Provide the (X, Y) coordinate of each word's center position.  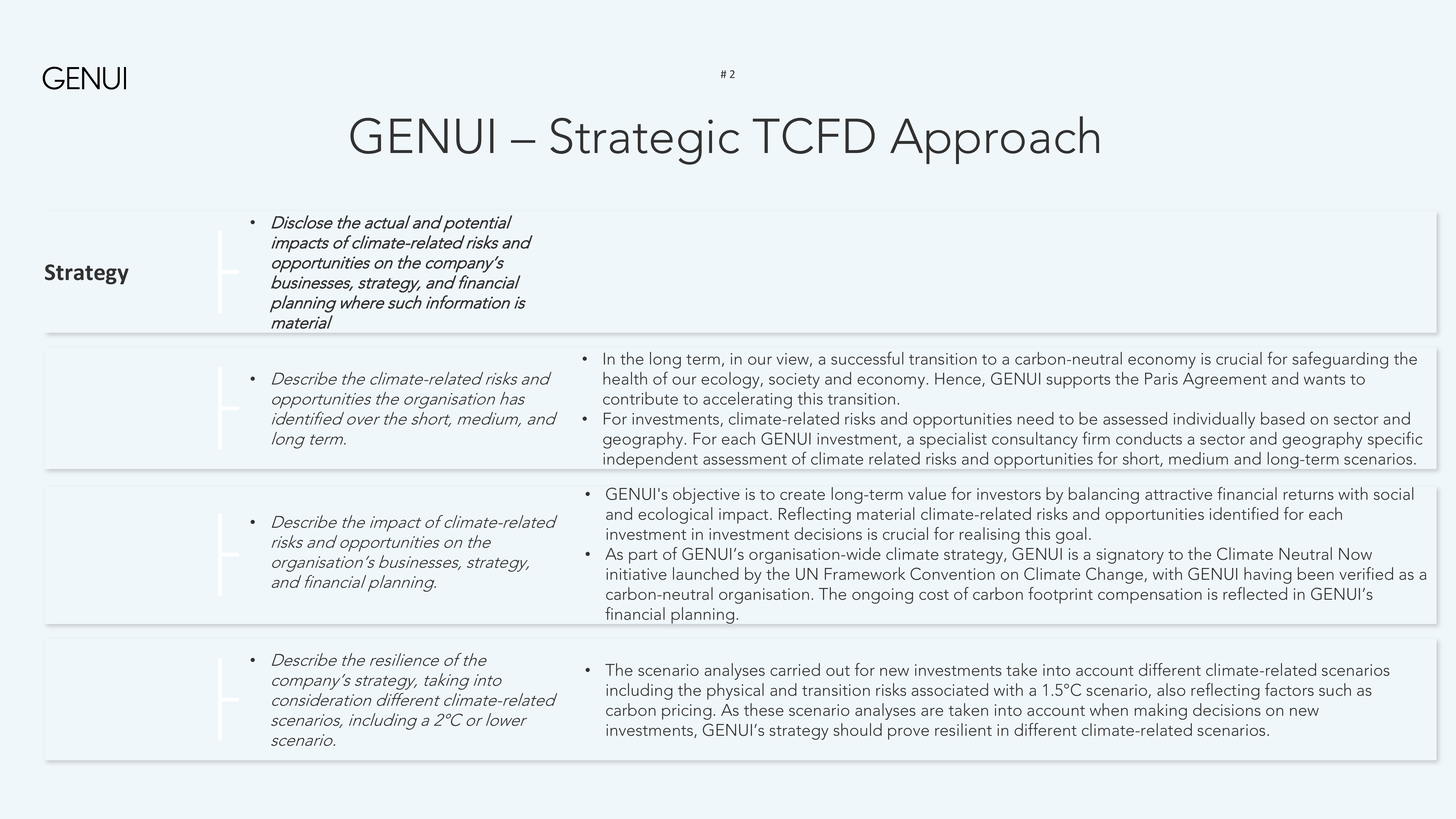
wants (1324, 379)
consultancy (1035, 440)
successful (867, 358)
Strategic (644, 141)
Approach (994, 140)
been (1316, 573)
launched (706, 573)
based (1283, 418)
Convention (952, 573)
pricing (688, 712)
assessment (745, 459)
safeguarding (1340, 360)
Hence (959, 379)
